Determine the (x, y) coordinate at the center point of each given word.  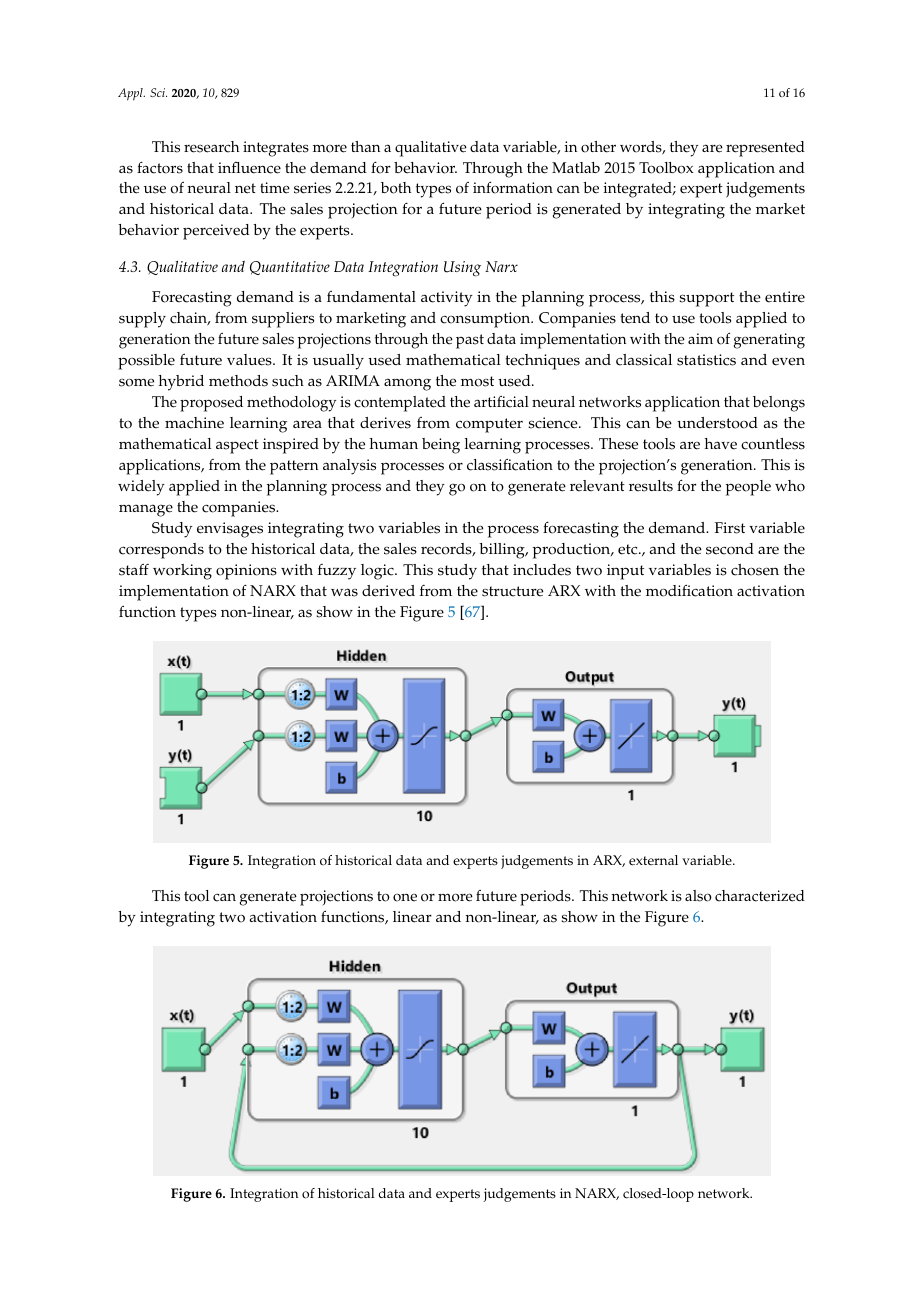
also (698, 896)
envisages (230, 530)
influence (249, 168)
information (513, 187)
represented (765, 149)
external (653, 860)
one (405, 897)
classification (510, 465)
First (730, 528)
